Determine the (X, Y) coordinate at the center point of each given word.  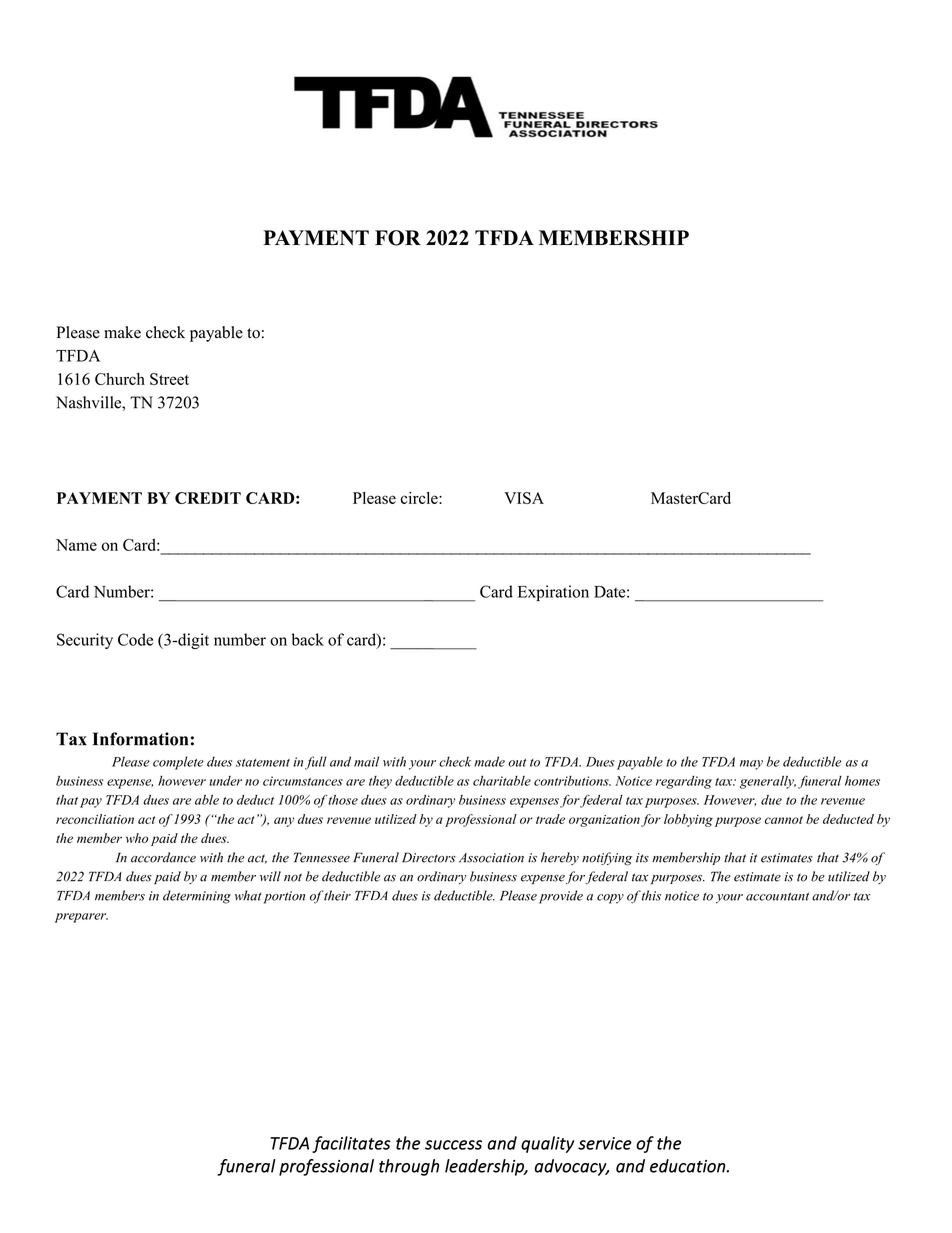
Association (491, 858)
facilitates (351, 1144)
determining (197, 897)
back (308, 639)
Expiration (553, 593)
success (453, 1145)
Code (135, 639)
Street (169, 379)
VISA (524, 498)
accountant (777, 896)
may (751, 765)
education (688, 1166)
